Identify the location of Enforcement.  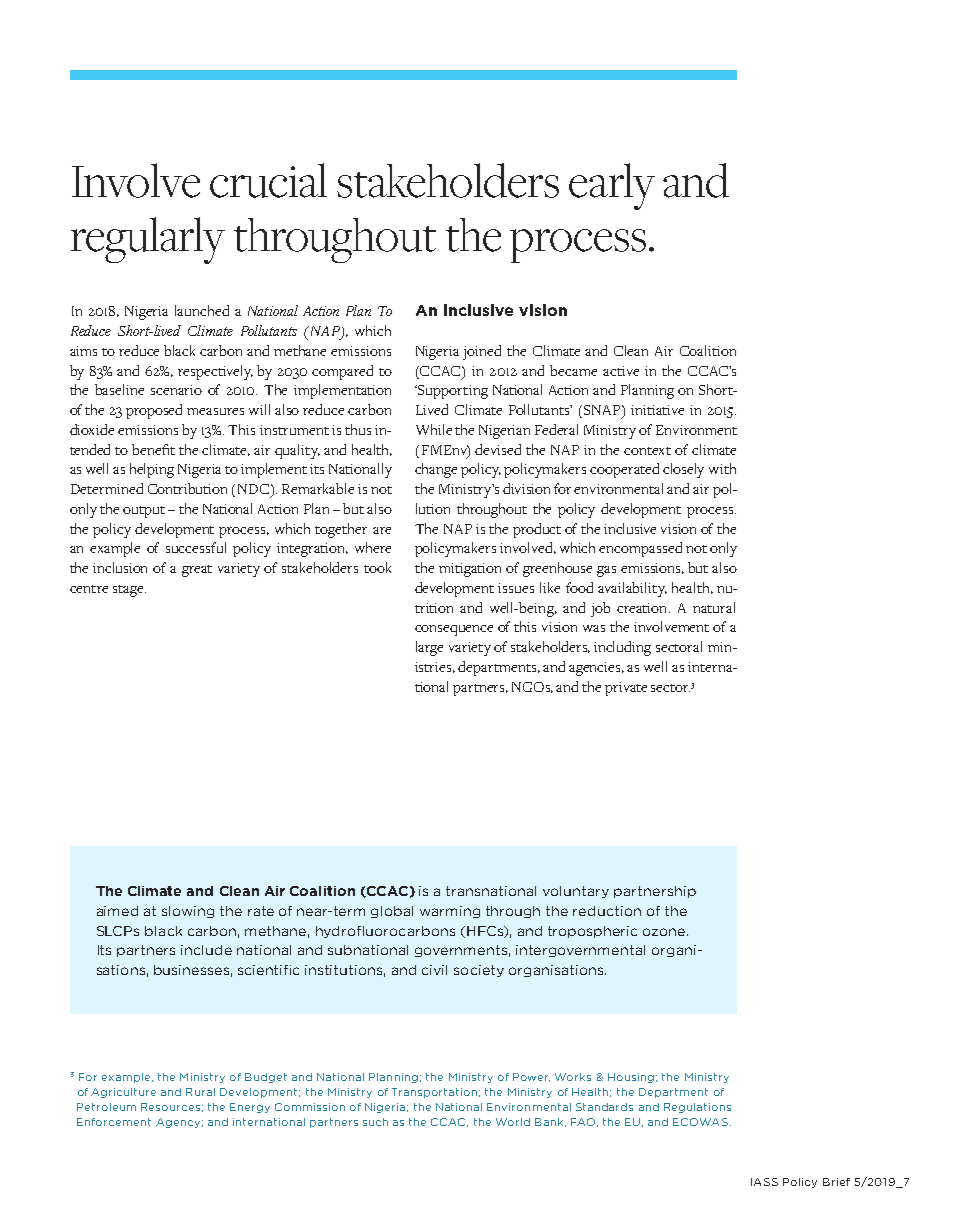
(114, 1122).
